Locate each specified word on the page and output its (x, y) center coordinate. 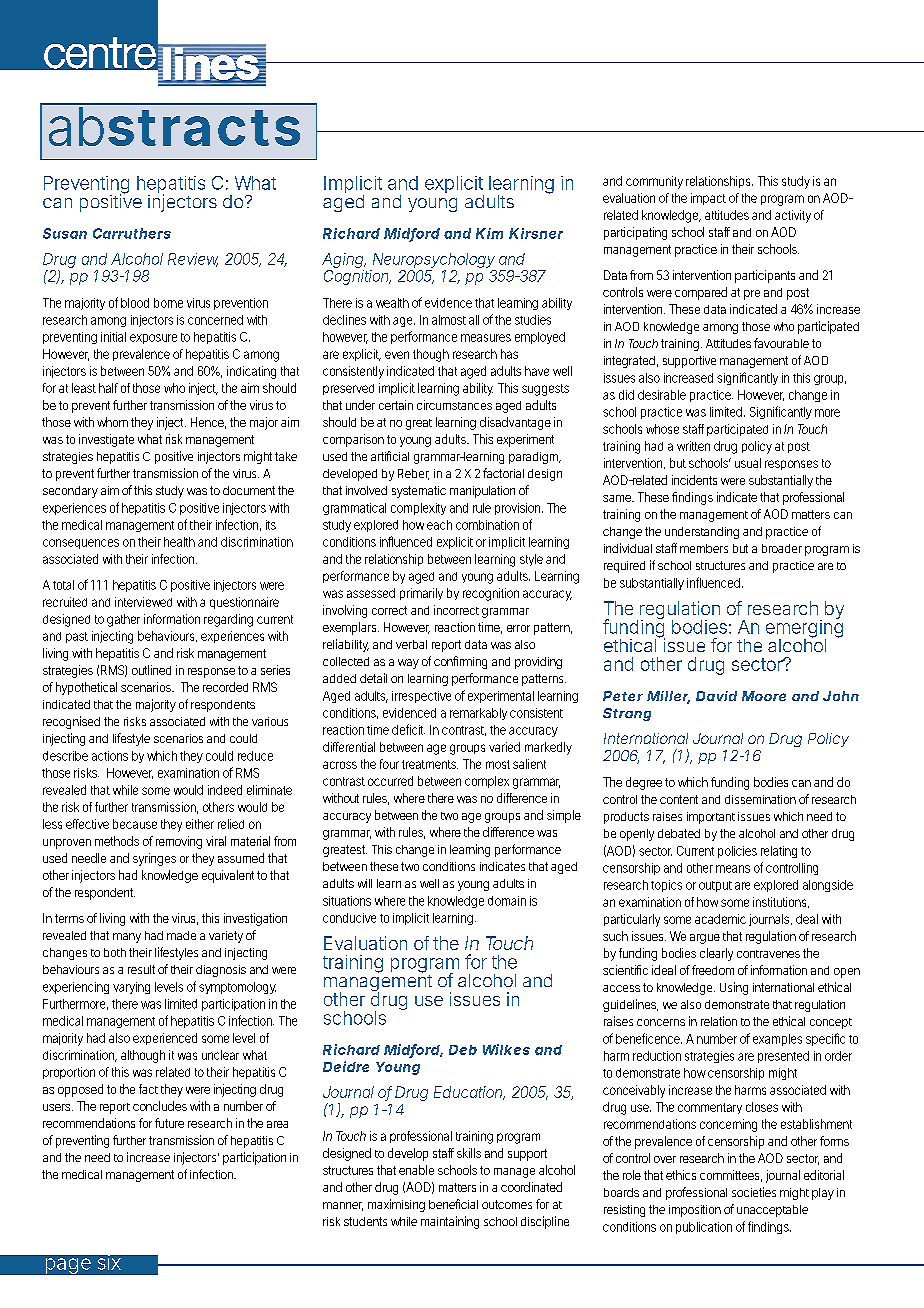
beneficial (453, 1204)
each (439, 525)
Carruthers (132, 233)
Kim (489, 233)
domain (507, 901)
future (169, 1123)
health (179, 542)
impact (708, 199)
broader (782, 548)
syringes (154, 859)
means (733, 869)
